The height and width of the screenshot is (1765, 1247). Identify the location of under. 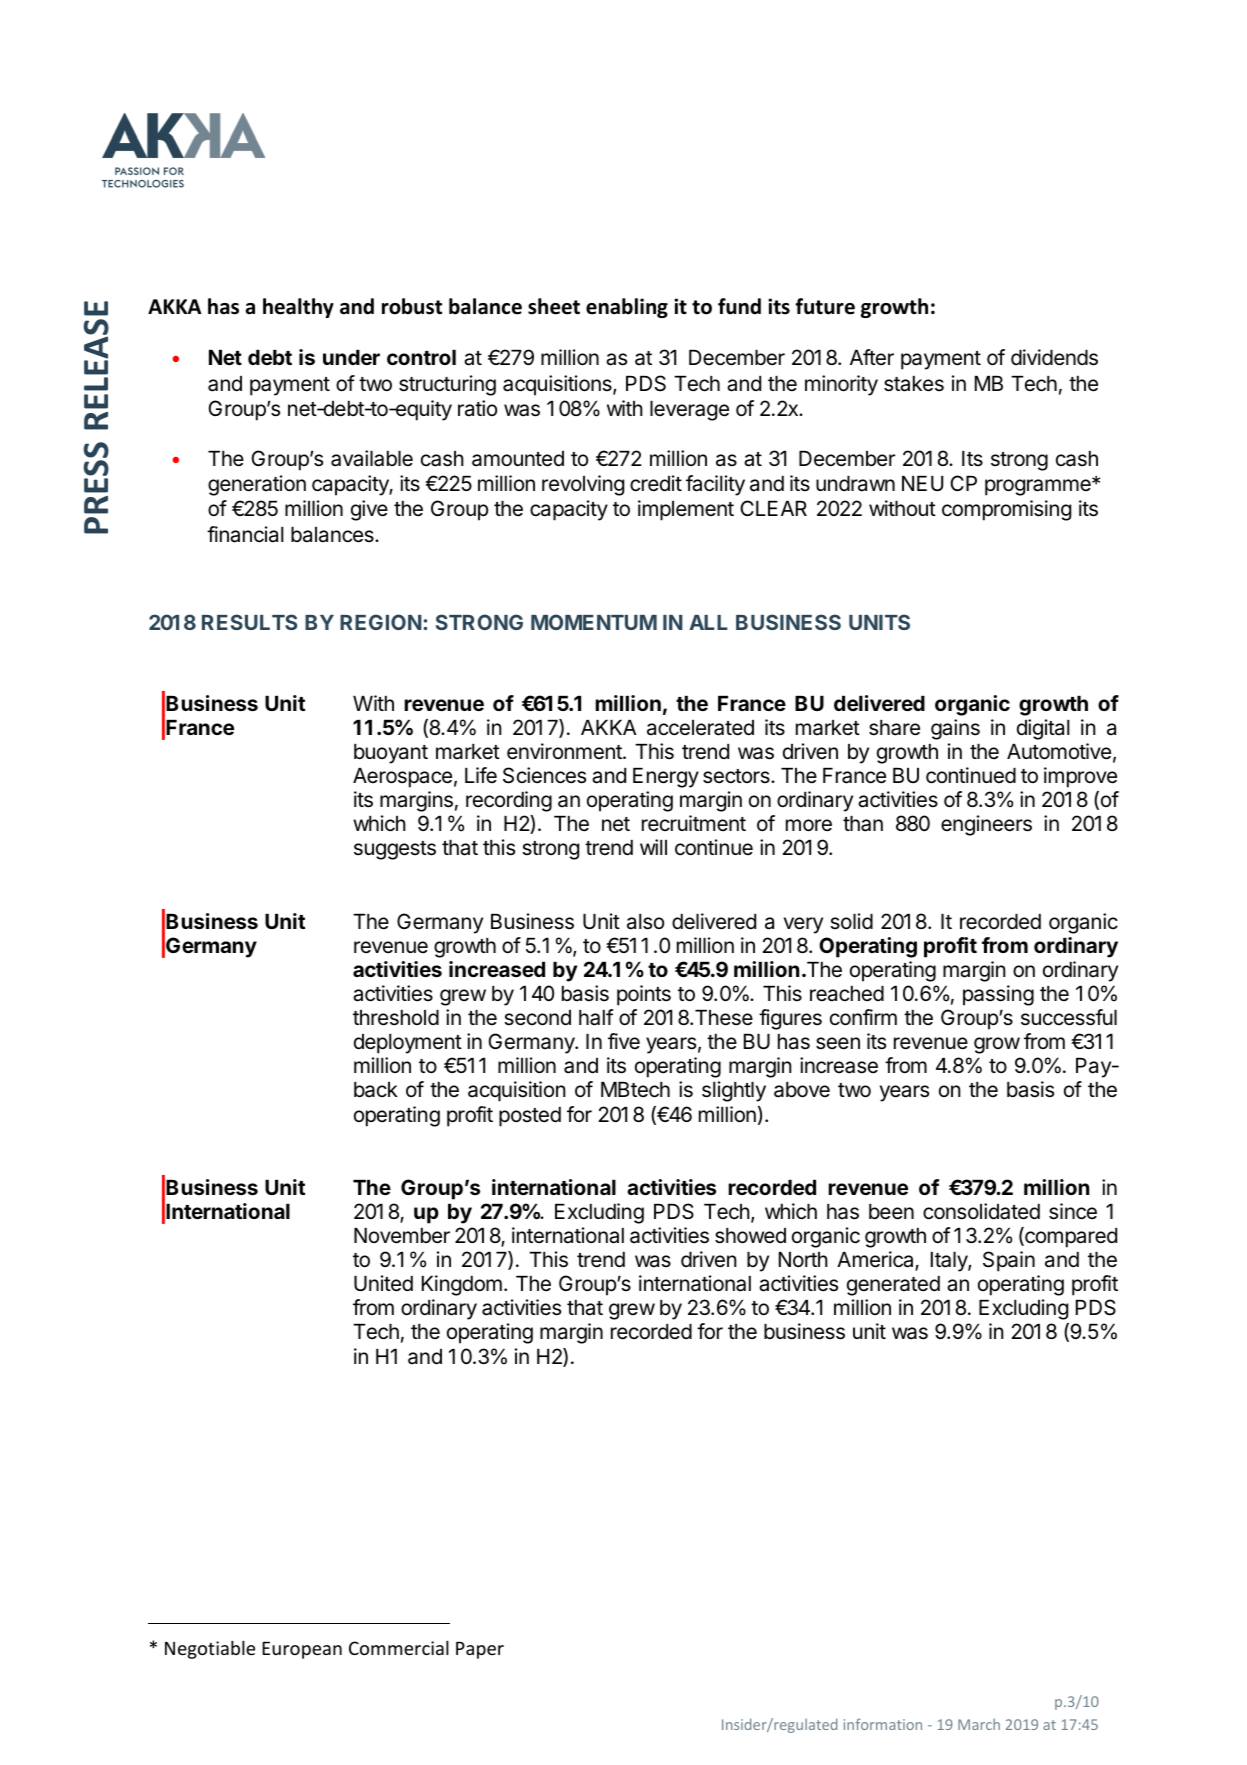
(351, 357).
